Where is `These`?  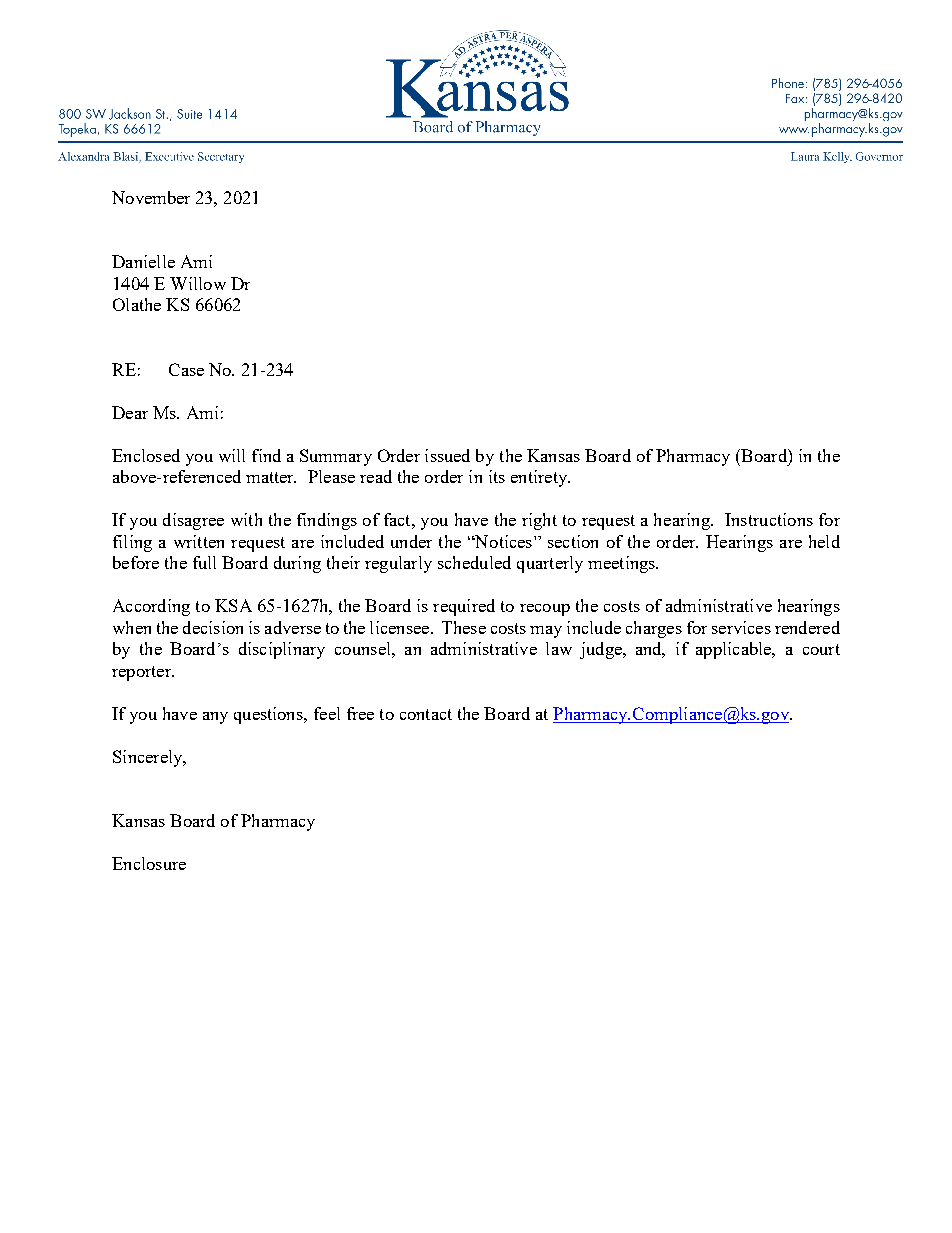 These is located at coordinates (464, 627).
